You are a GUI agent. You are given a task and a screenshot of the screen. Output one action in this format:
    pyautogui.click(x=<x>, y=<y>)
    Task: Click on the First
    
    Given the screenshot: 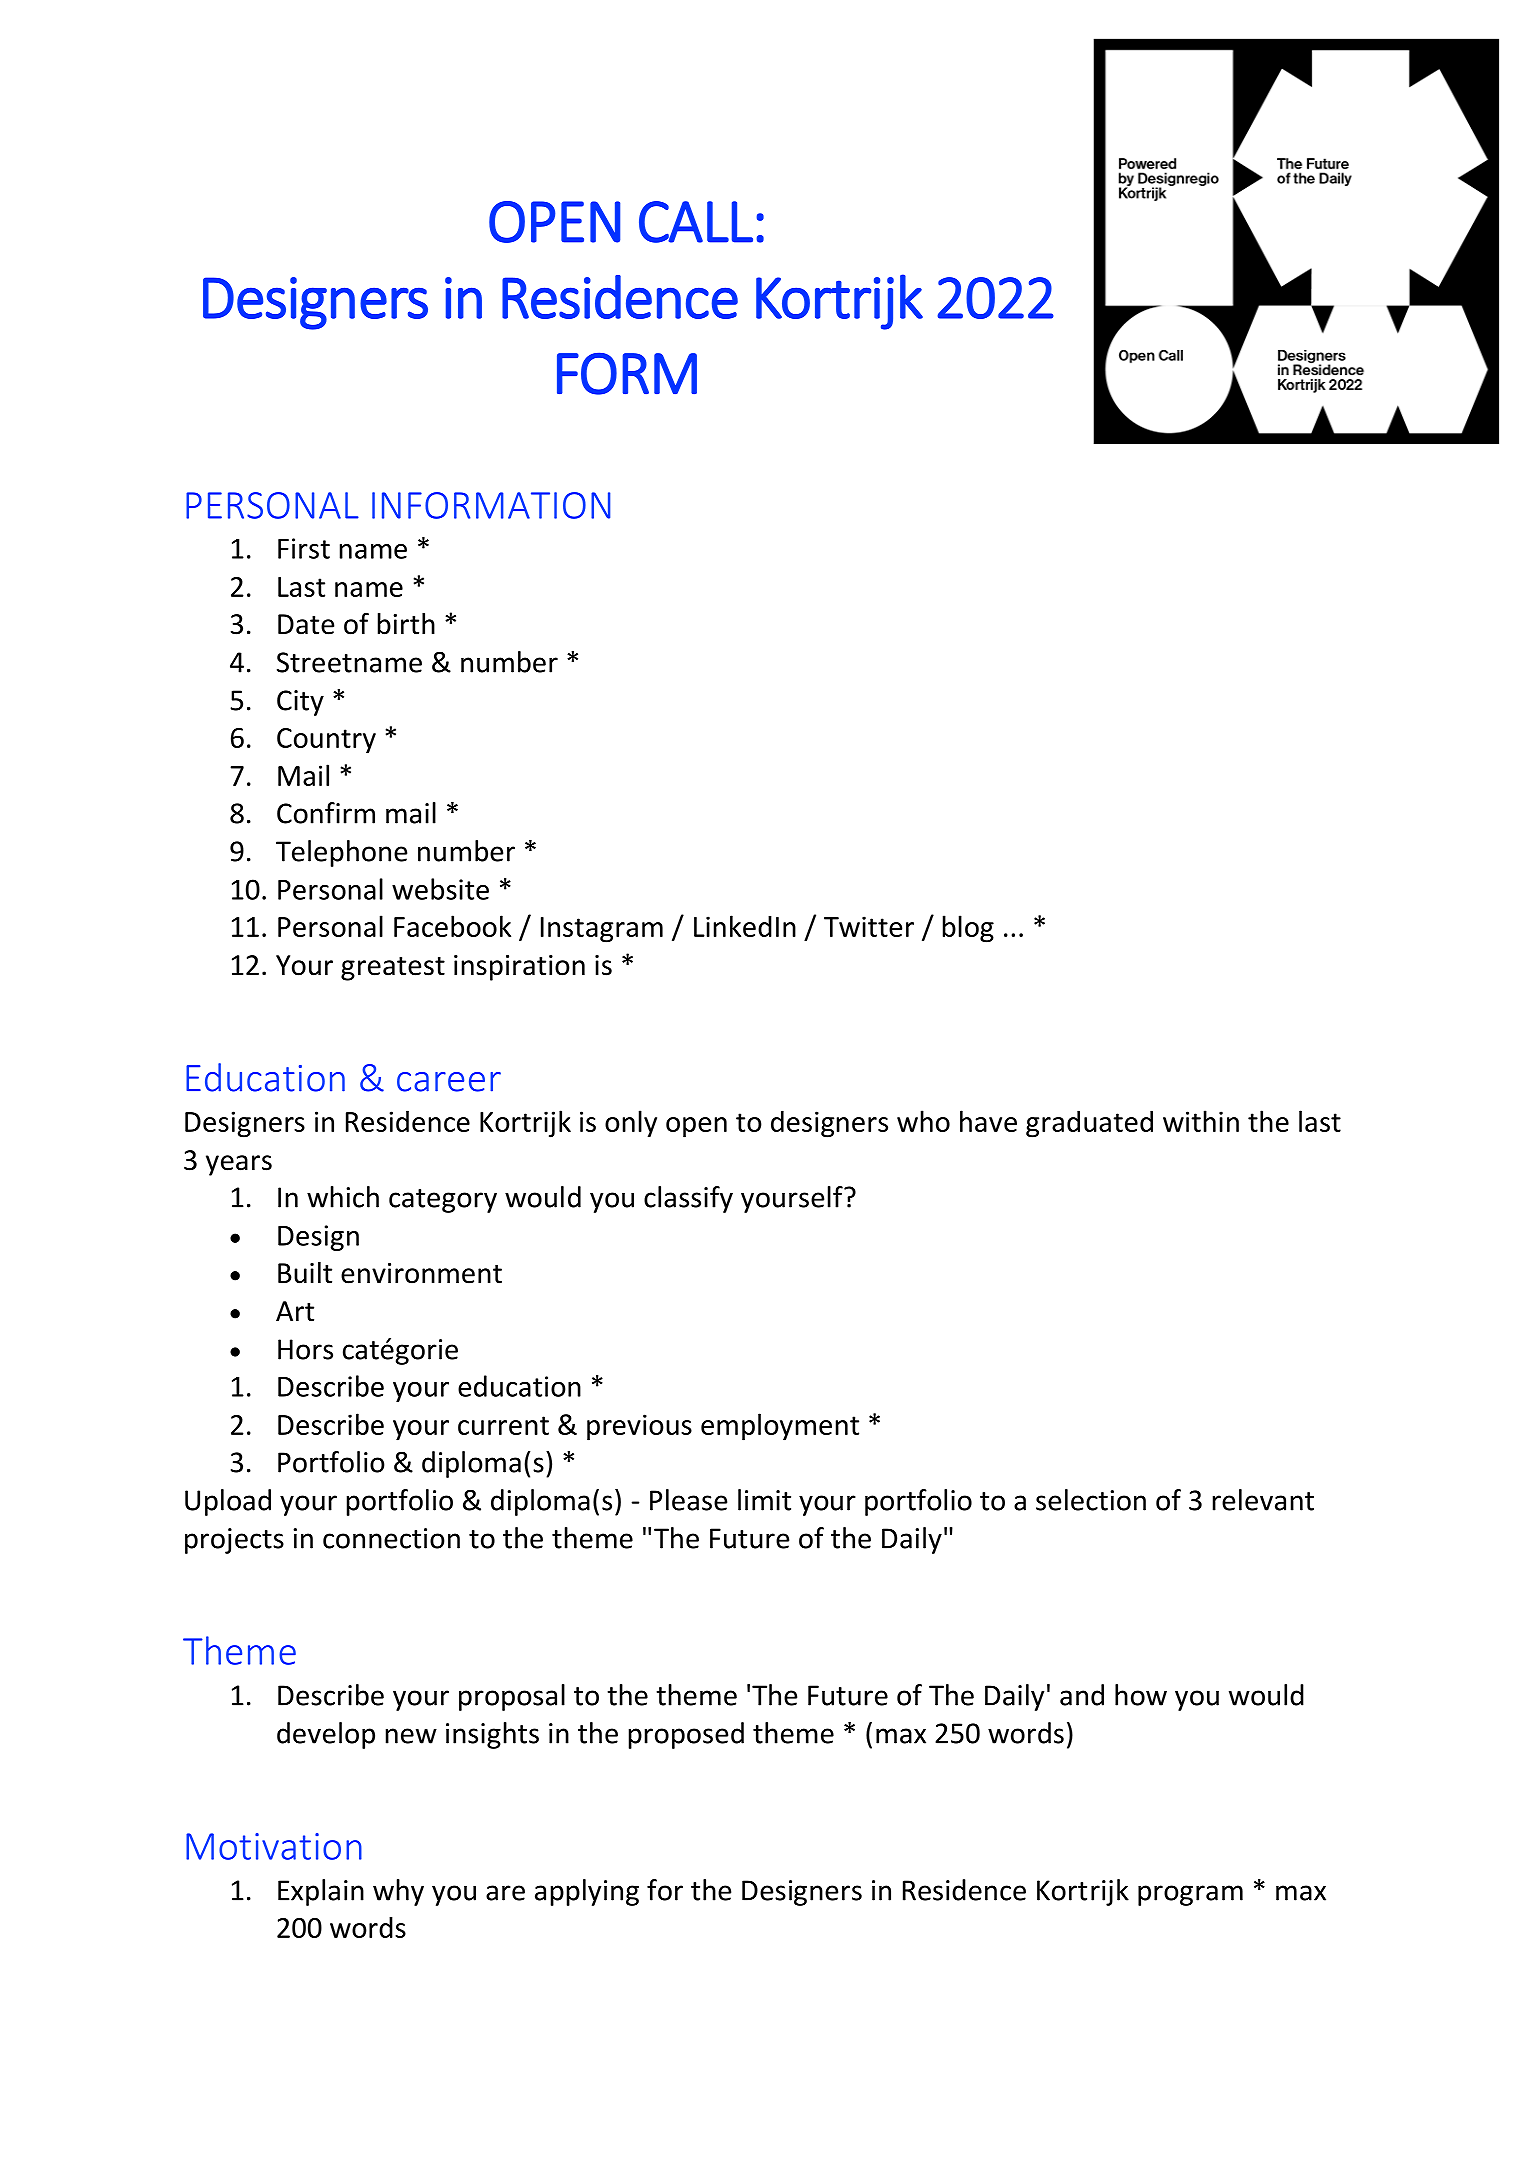 What is the action you would take?
    pyautogui.click(x=304, y=548)
